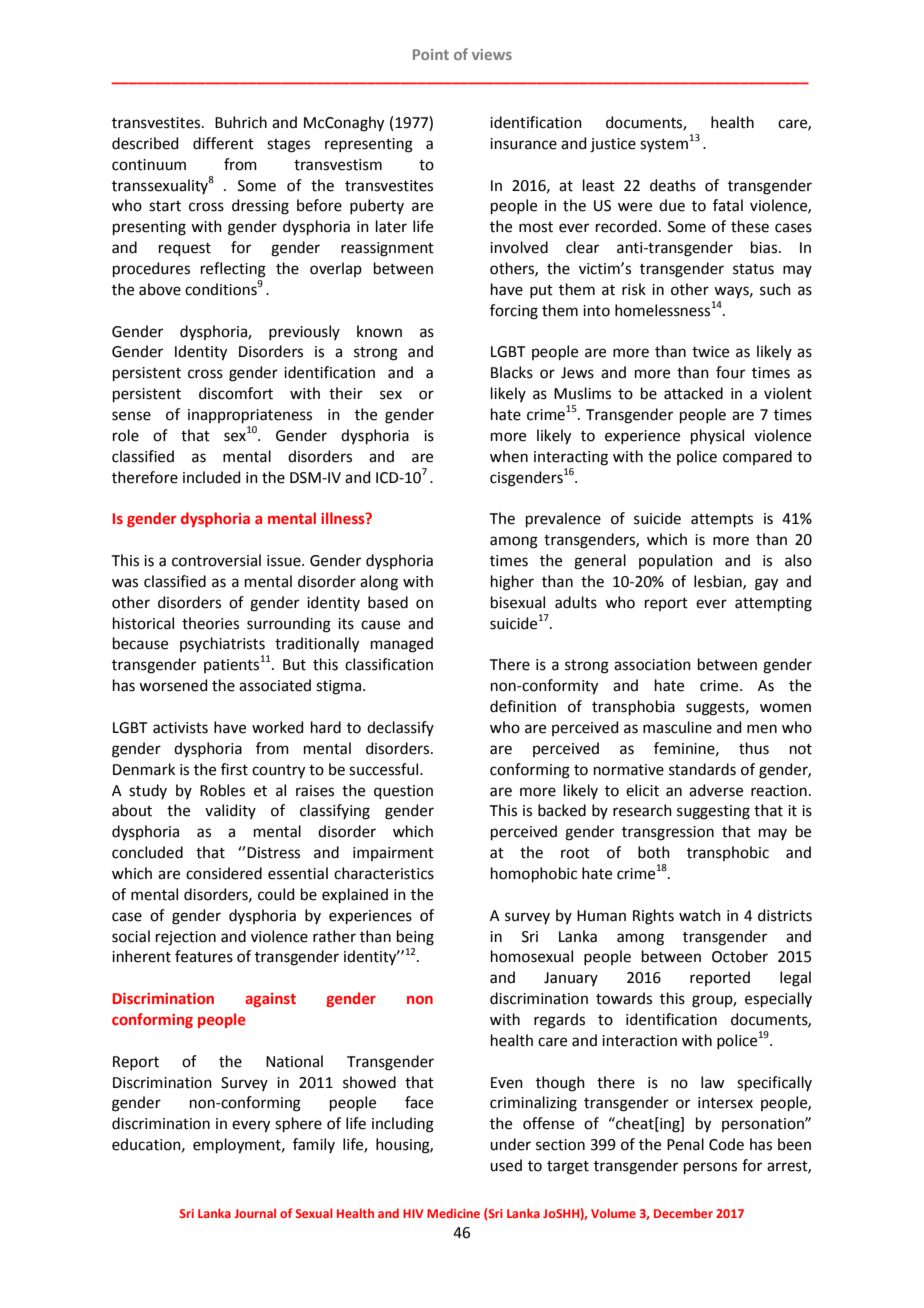 This image has width=924, height=1308. I want to click on considered, so click(224, 873).
